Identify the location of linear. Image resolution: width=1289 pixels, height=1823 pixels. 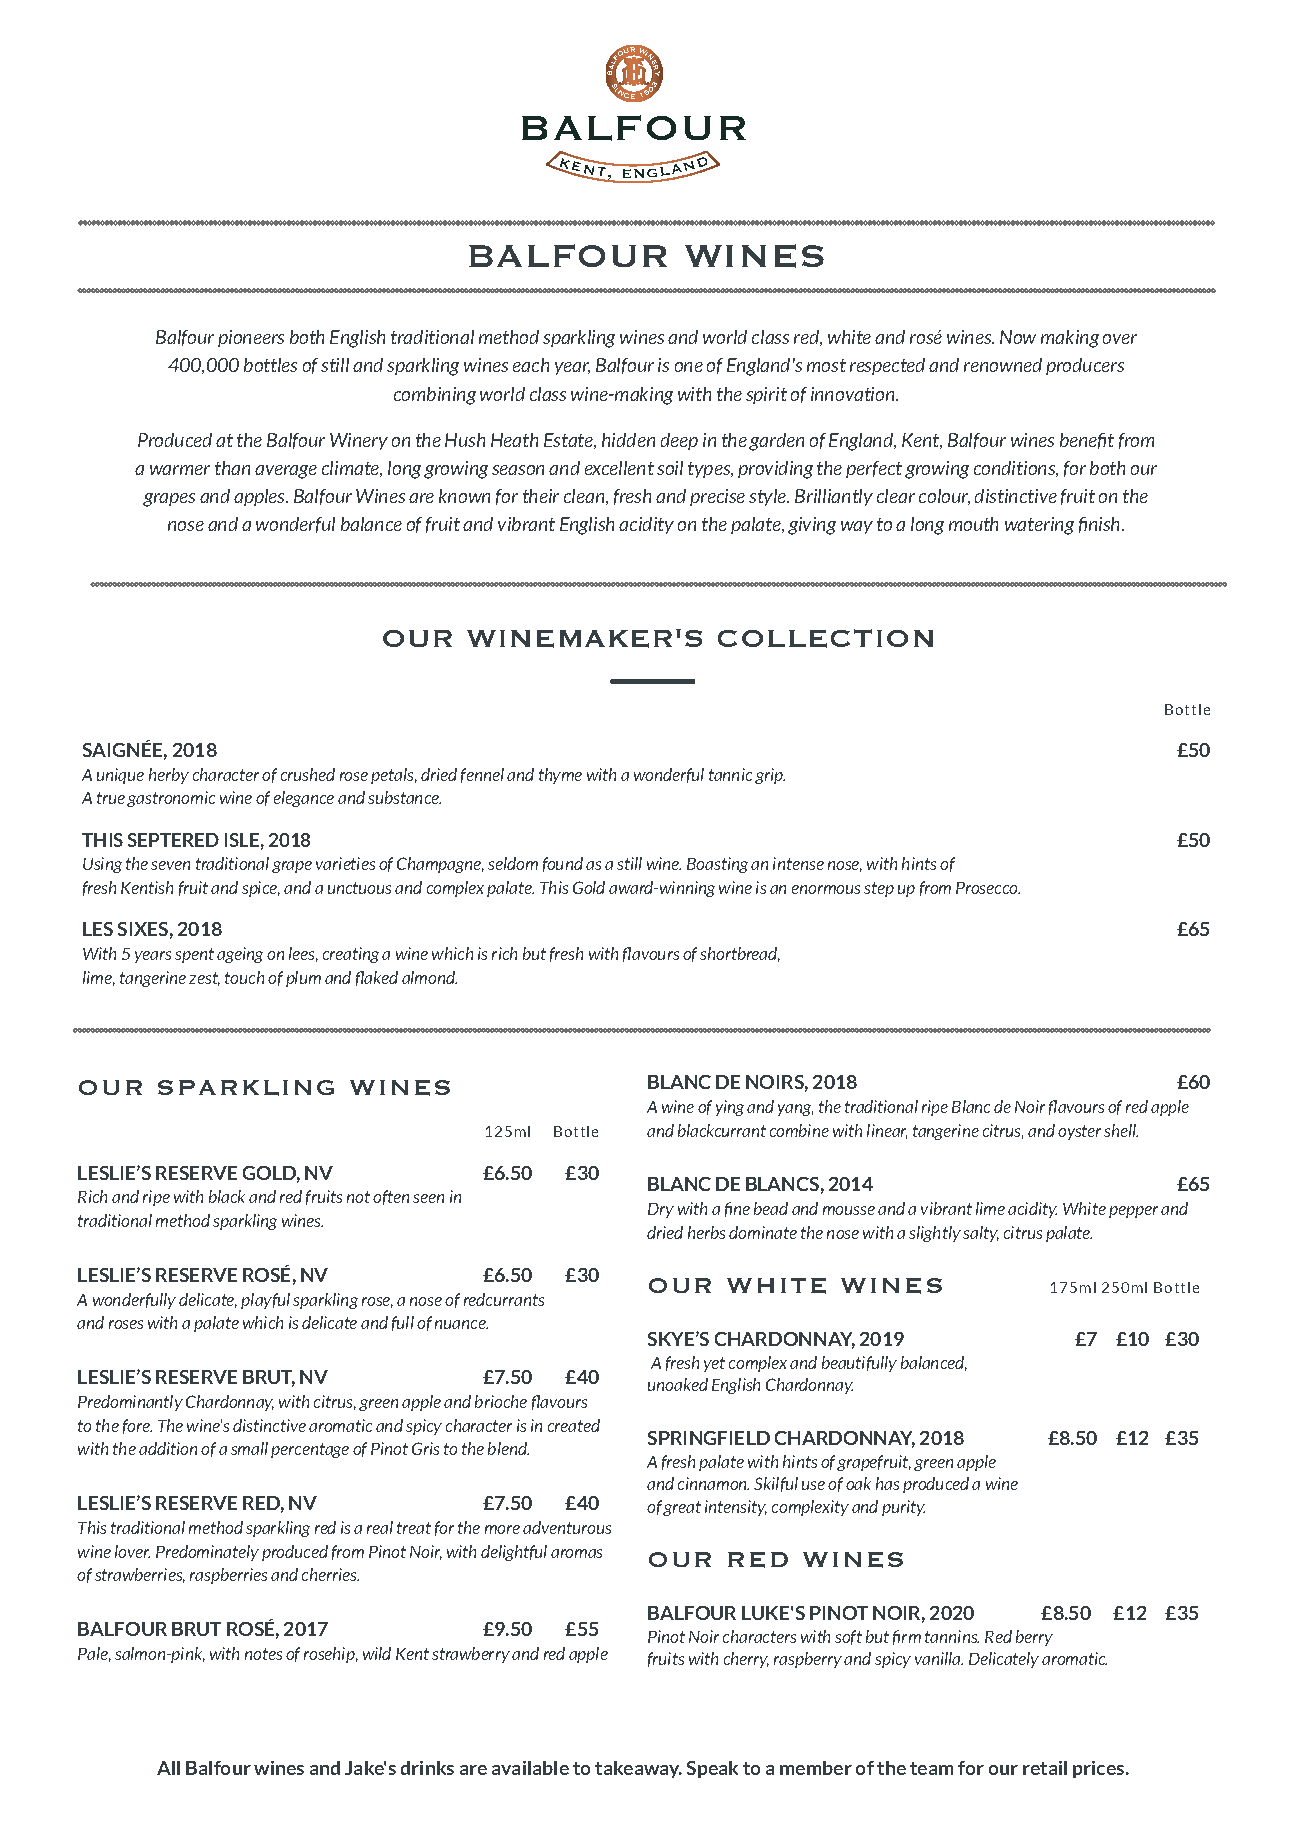
(887, 1131).
